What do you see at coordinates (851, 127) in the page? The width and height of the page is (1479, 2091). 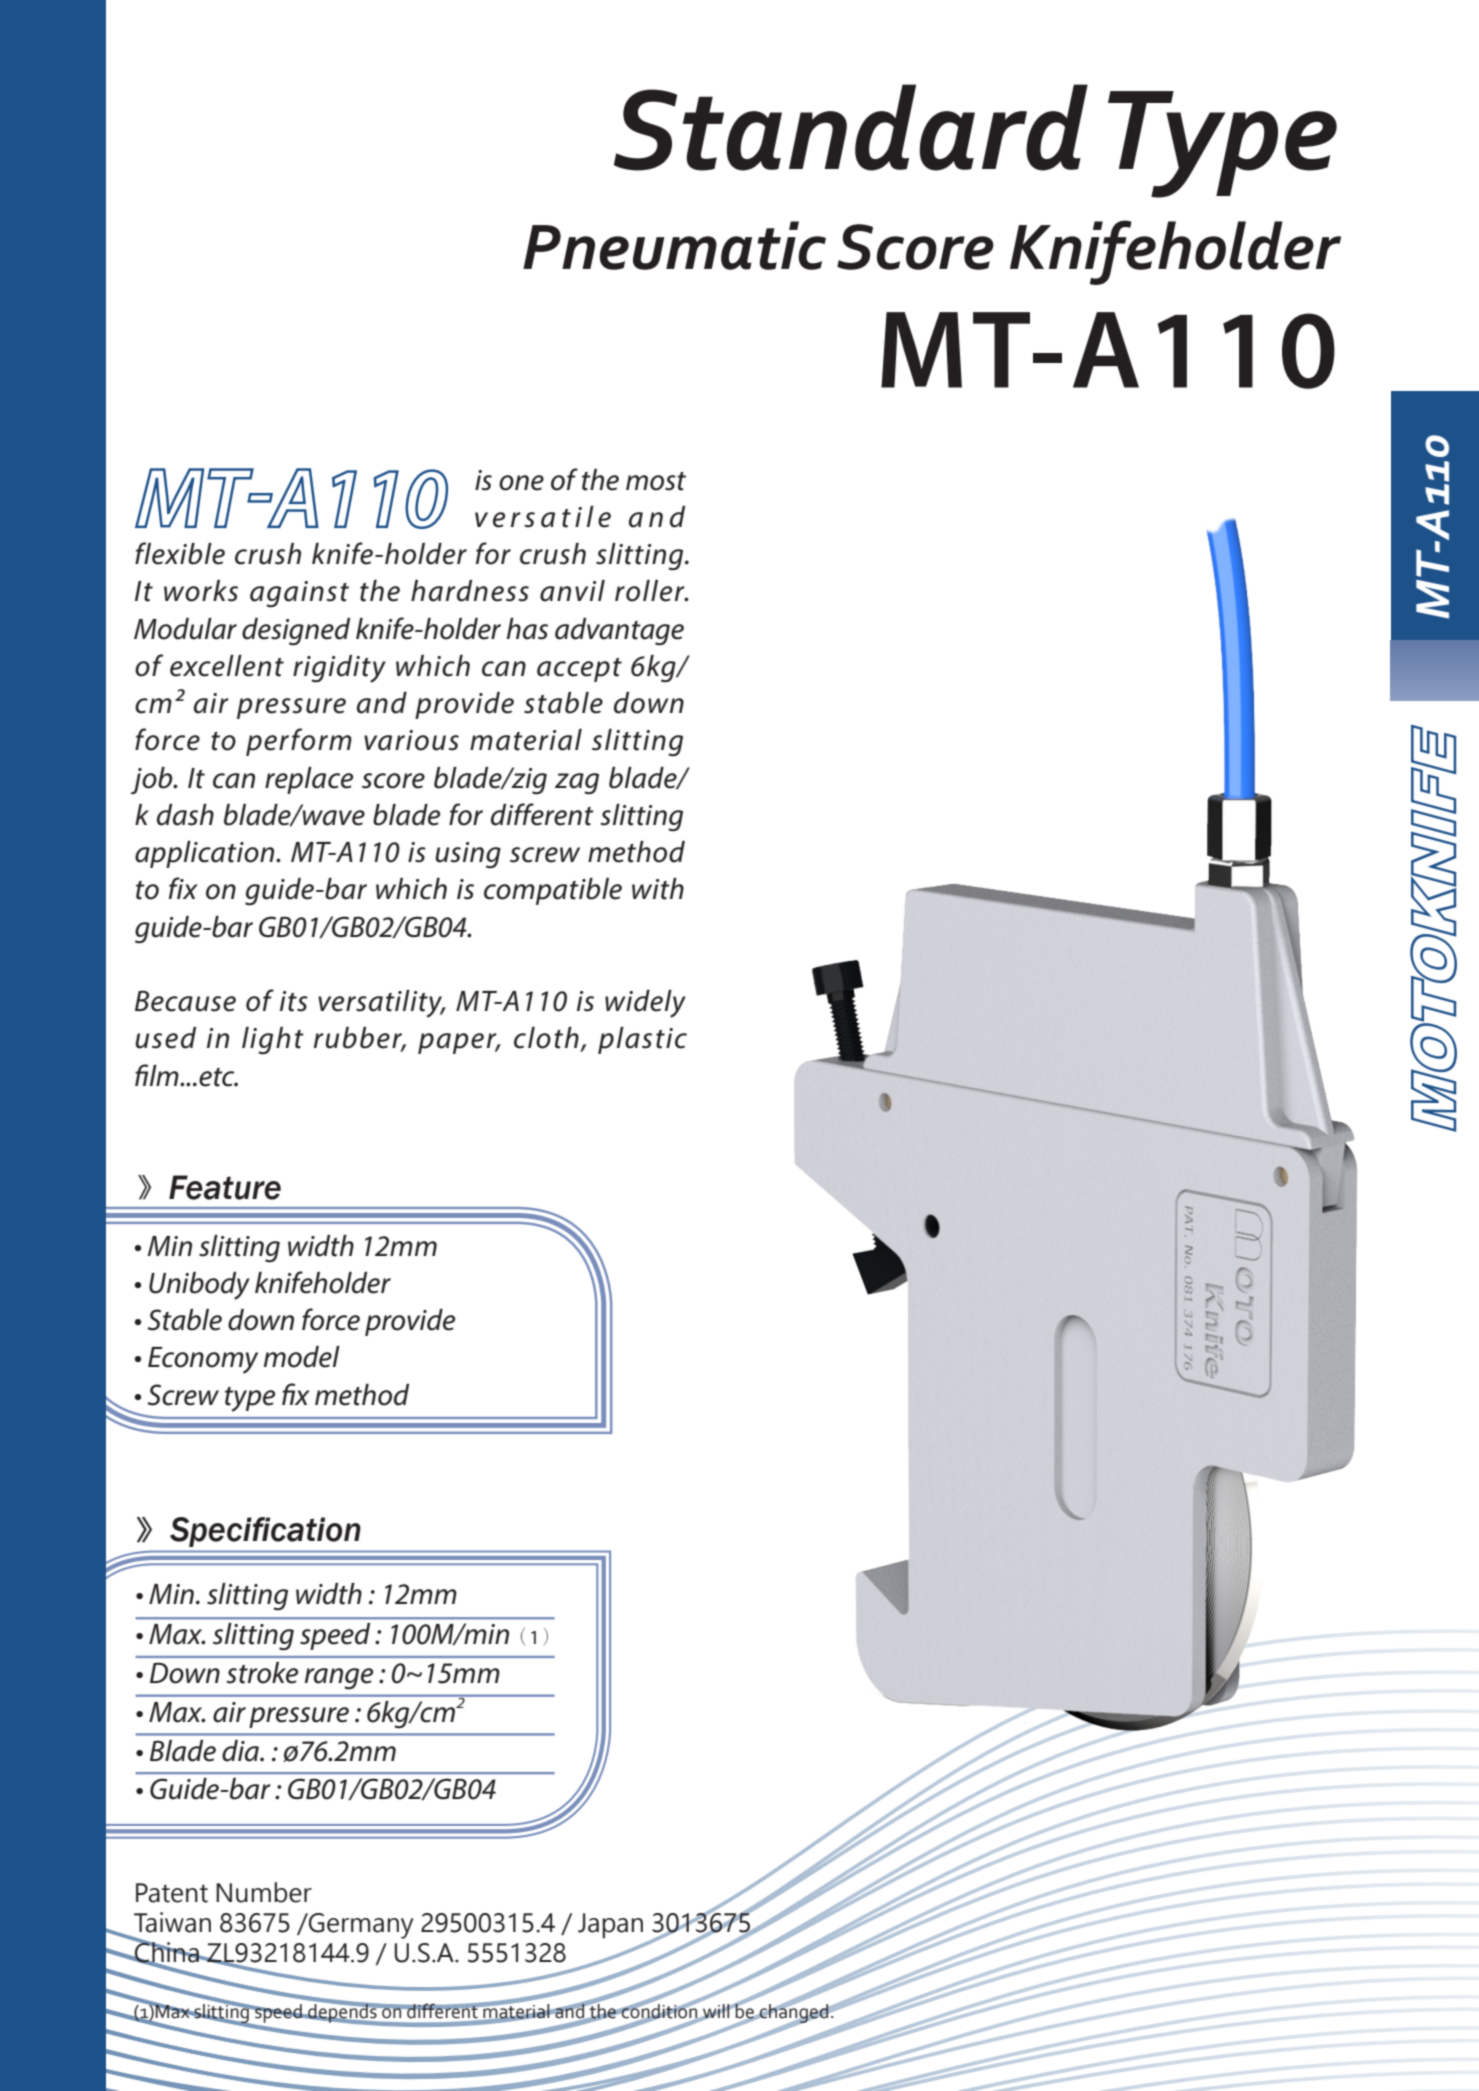 I see `Standard` at bounding box center [851, 127].
